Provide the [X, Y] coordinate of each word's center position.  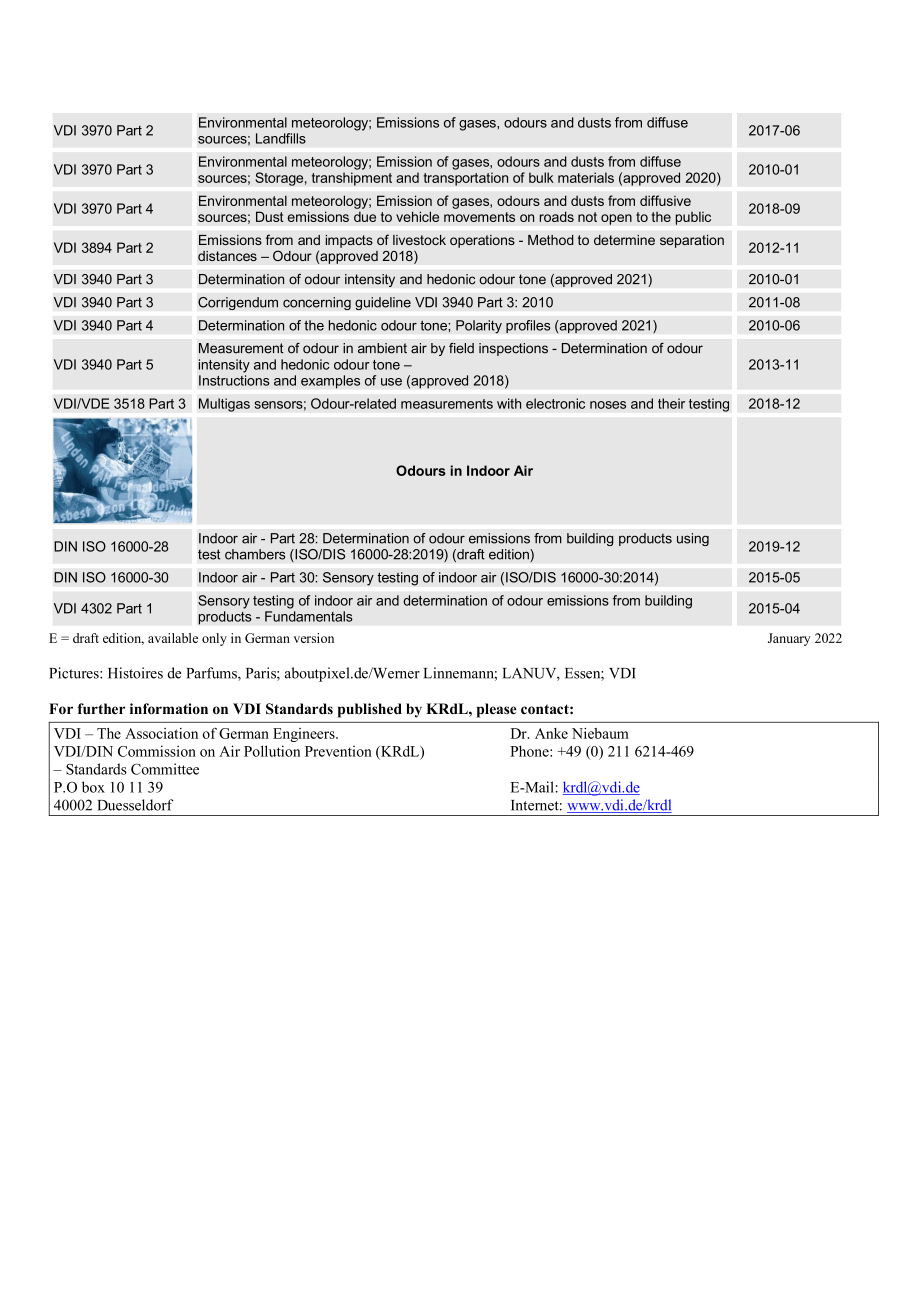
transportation [465, 179]
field [461, 348]
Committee [165, 769]
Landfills [281, 138]
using [693, 539]
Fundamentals [309, 616]
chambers [255, 554]
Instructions [234, 380]
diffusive [665, 200]
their [671, 403]
